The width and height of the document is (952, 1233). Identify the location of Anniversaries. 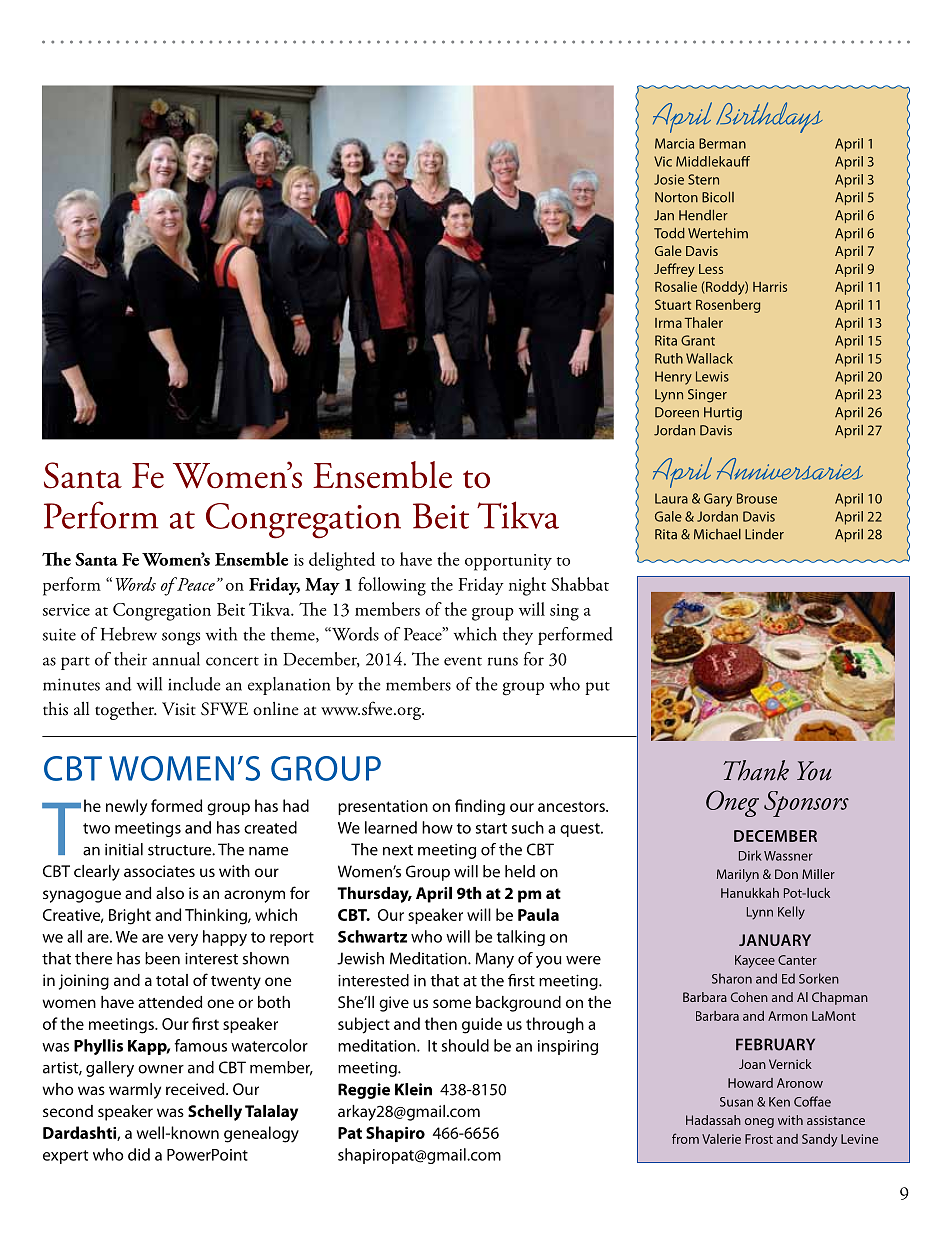
(790, 469).
